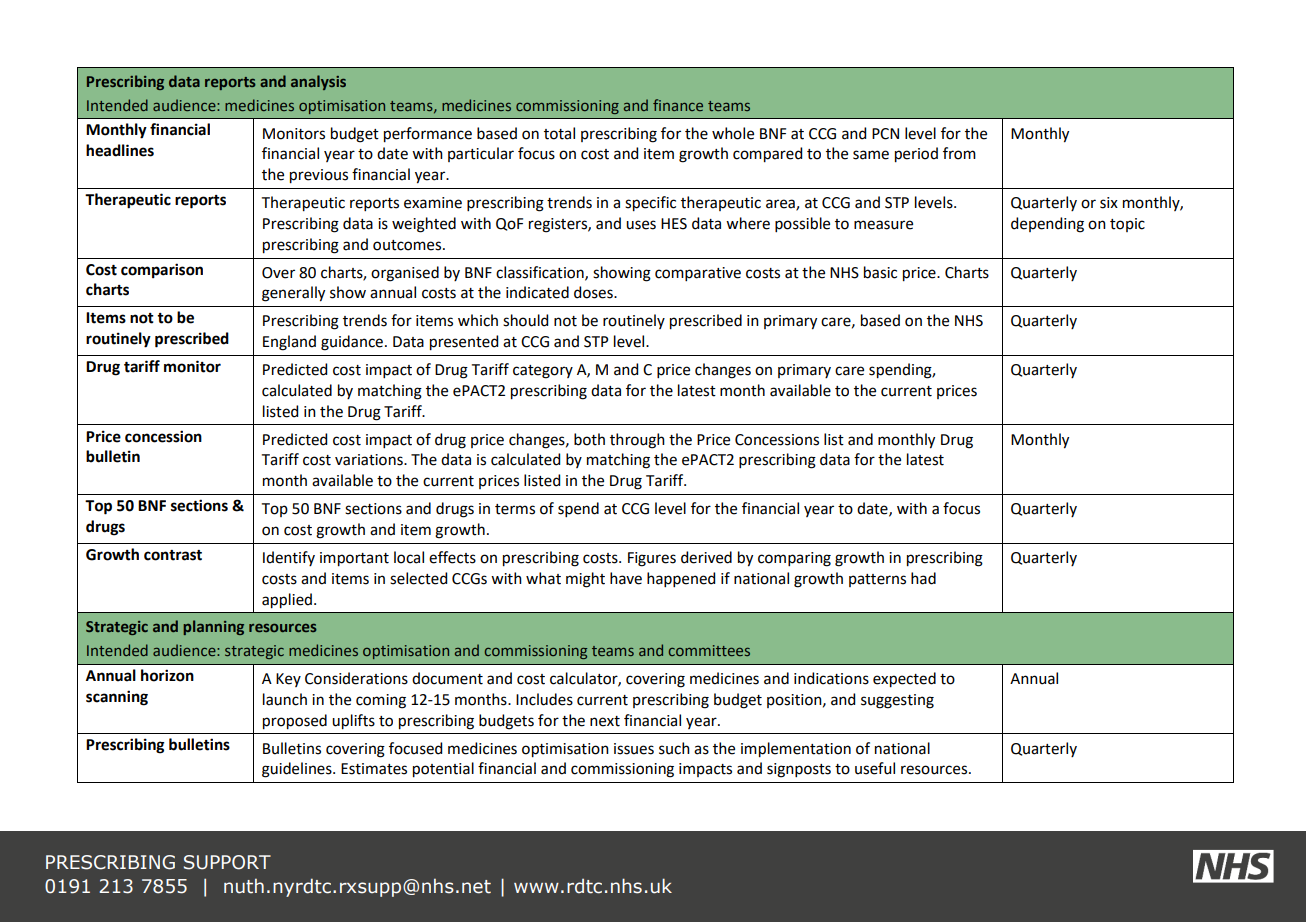 The width and height of the screenshot is (1308, 924). I want to click on finance, so click(678, 105).
